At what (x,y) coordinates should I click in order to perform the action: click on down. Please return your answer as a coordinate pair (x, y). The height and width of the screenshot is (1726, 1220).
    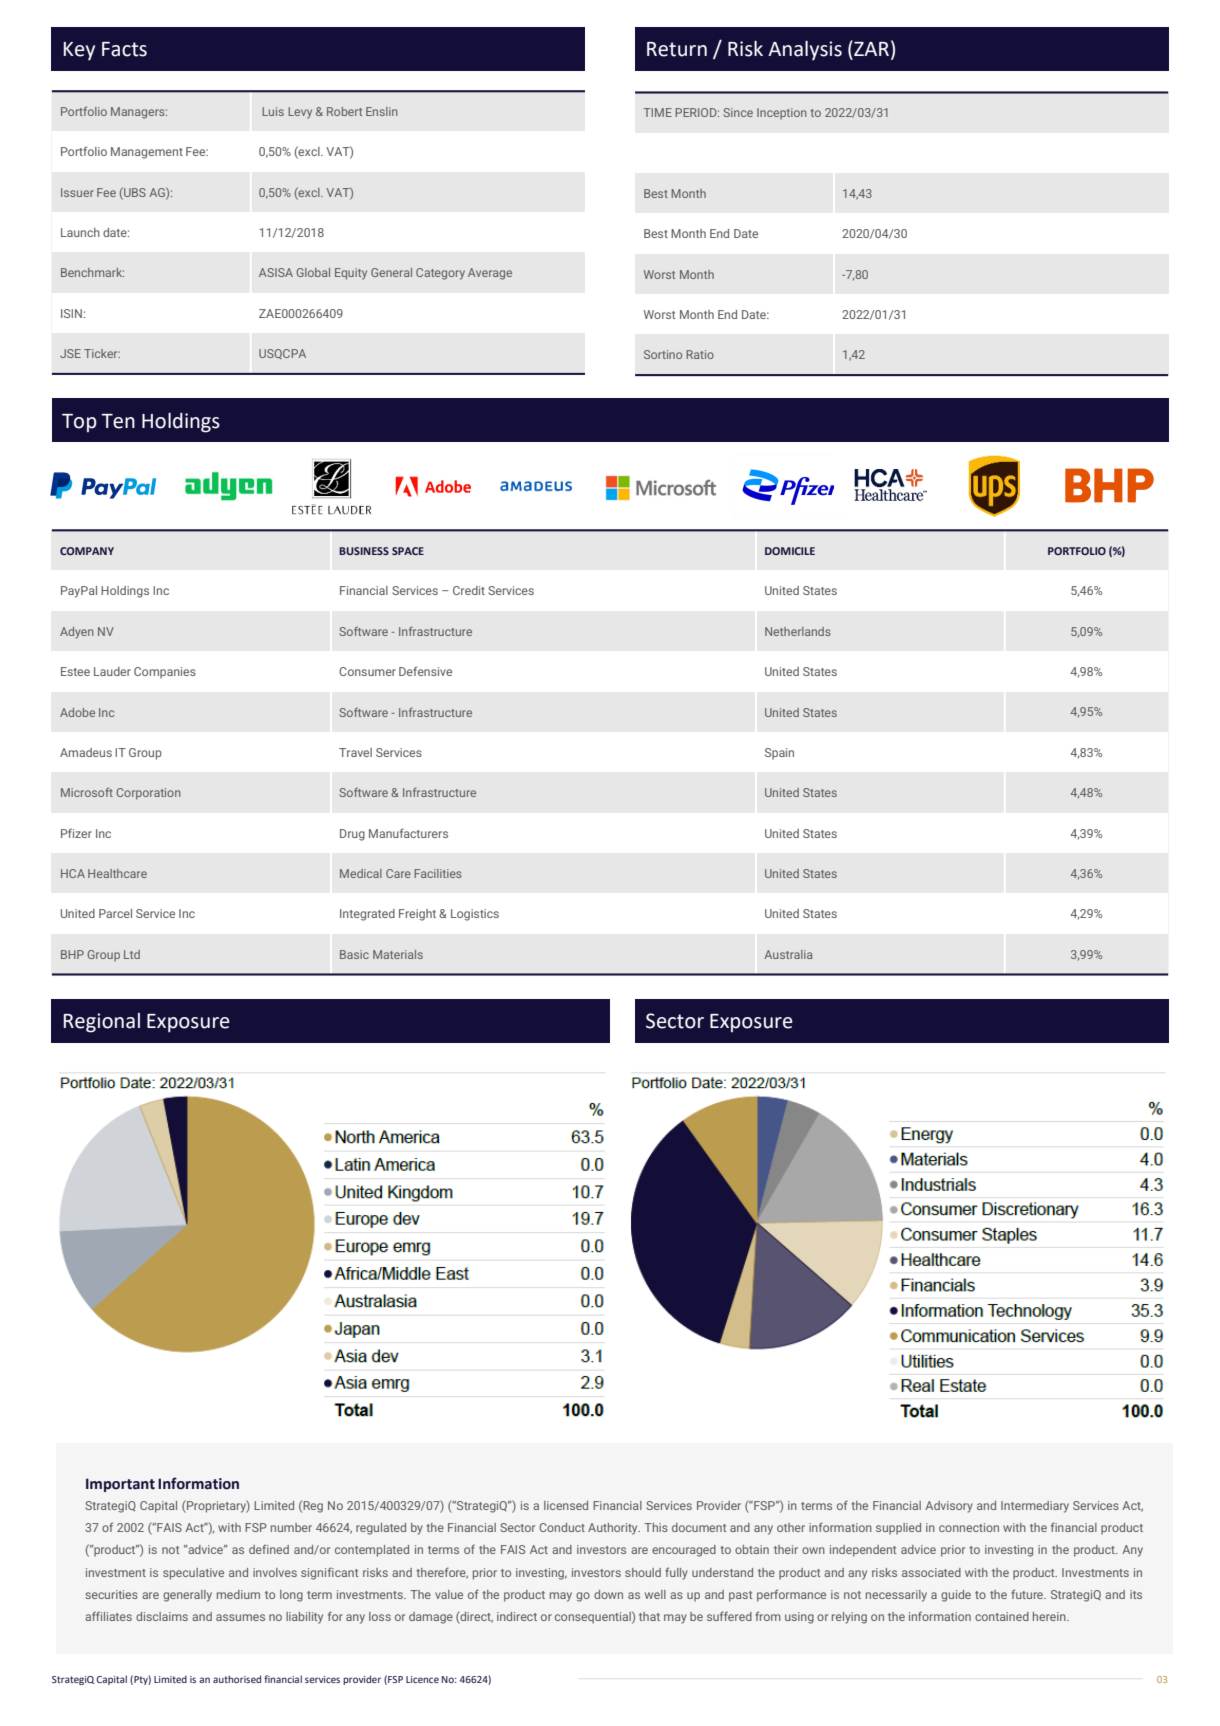
    Looking at the image, I should click on (608, 1594).
